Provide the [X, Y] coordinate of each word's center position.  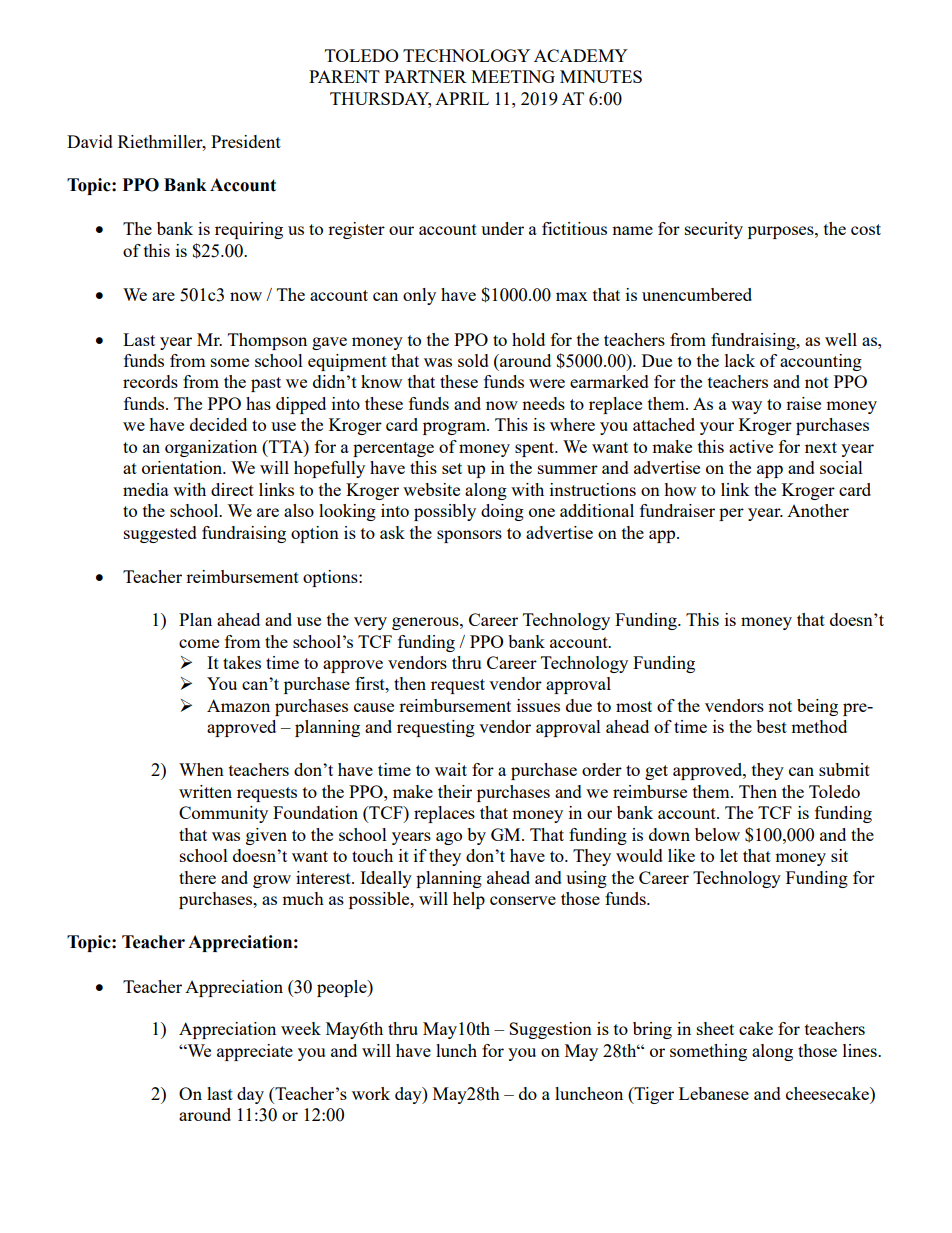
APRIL [462, 98]
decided [218, 424]
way [746, 407]
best [771, 726]
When [201, 769]
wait [451, 769]
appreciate [255, 1052]
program [455, 428]
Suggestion [550, 1030]
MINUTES [601, 76]
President [246, 141]
